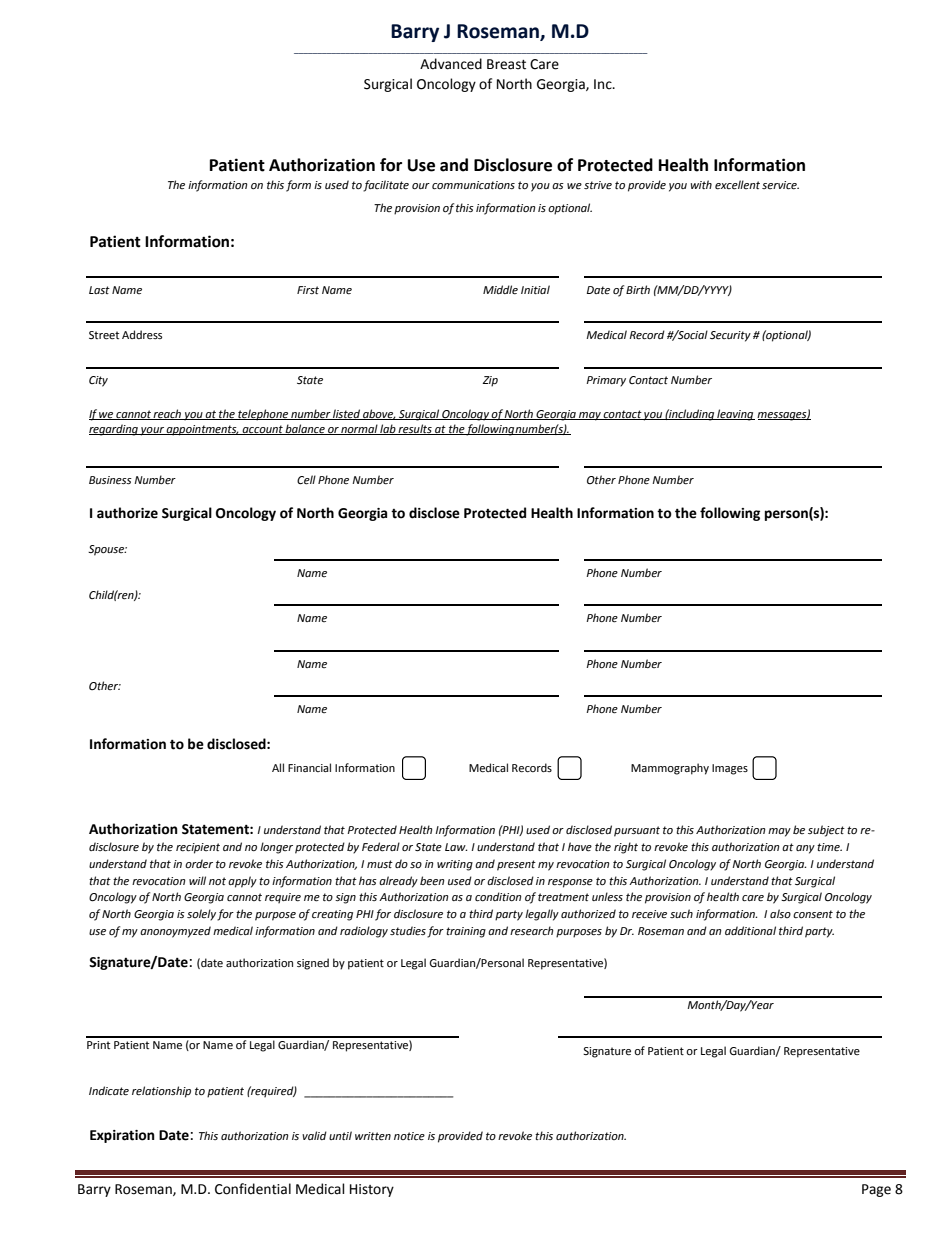 This image has width=952, height=1233. Describe the element at coordinates (701, 184) in the image. I see `with` at that location.
